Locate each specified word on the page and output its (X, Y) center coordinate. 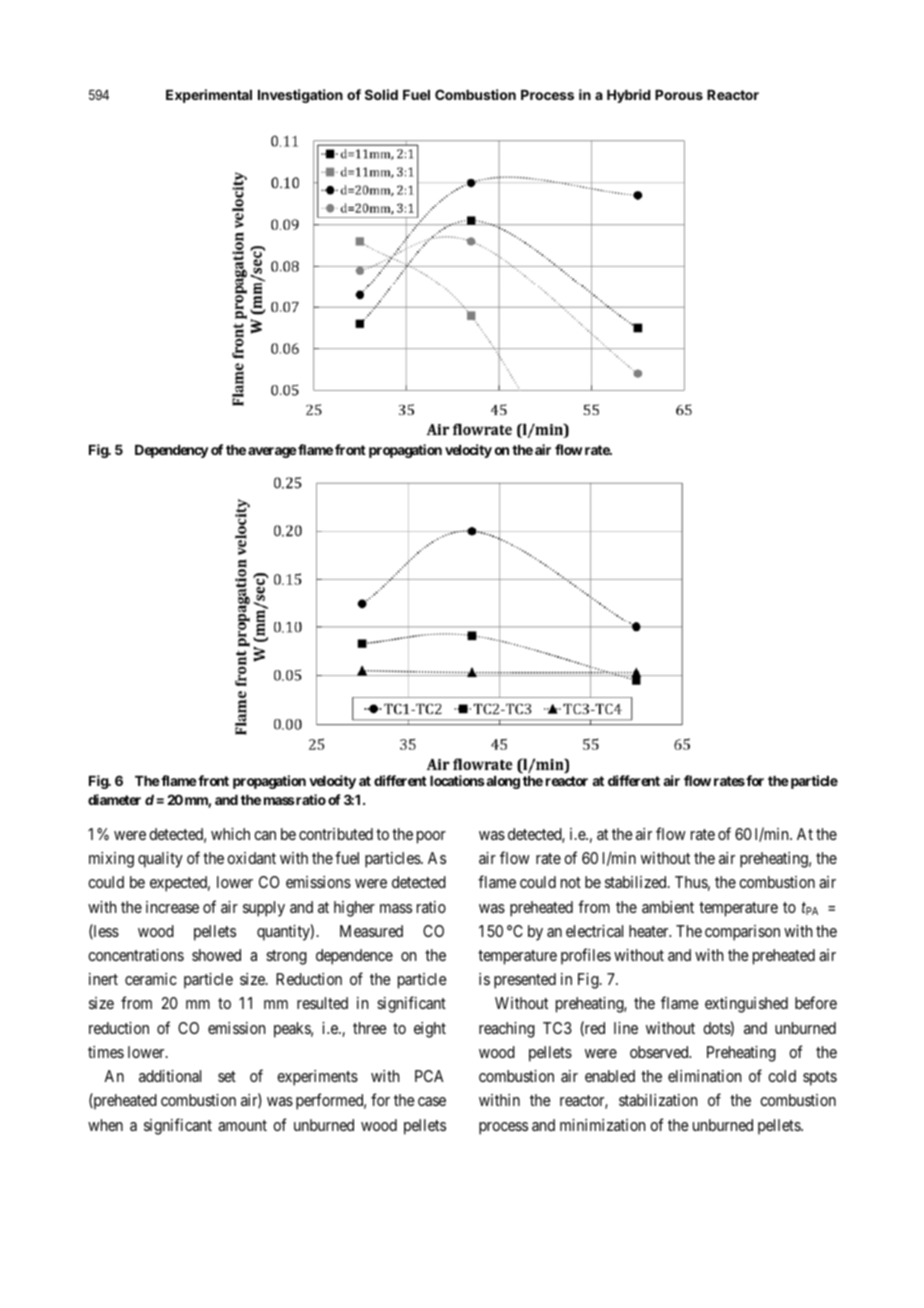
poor (431, 837)
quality (160, 860)
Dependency (172, 451)
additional (170, 1076)
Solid (381, 94)
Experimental (209, 96)
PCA (429, 1076)
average (272, 452)
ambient (668, 907)
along (502, 782)
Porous (679, 95)
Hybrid (628, 96)
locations (457, 780)
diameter (114, 799)
